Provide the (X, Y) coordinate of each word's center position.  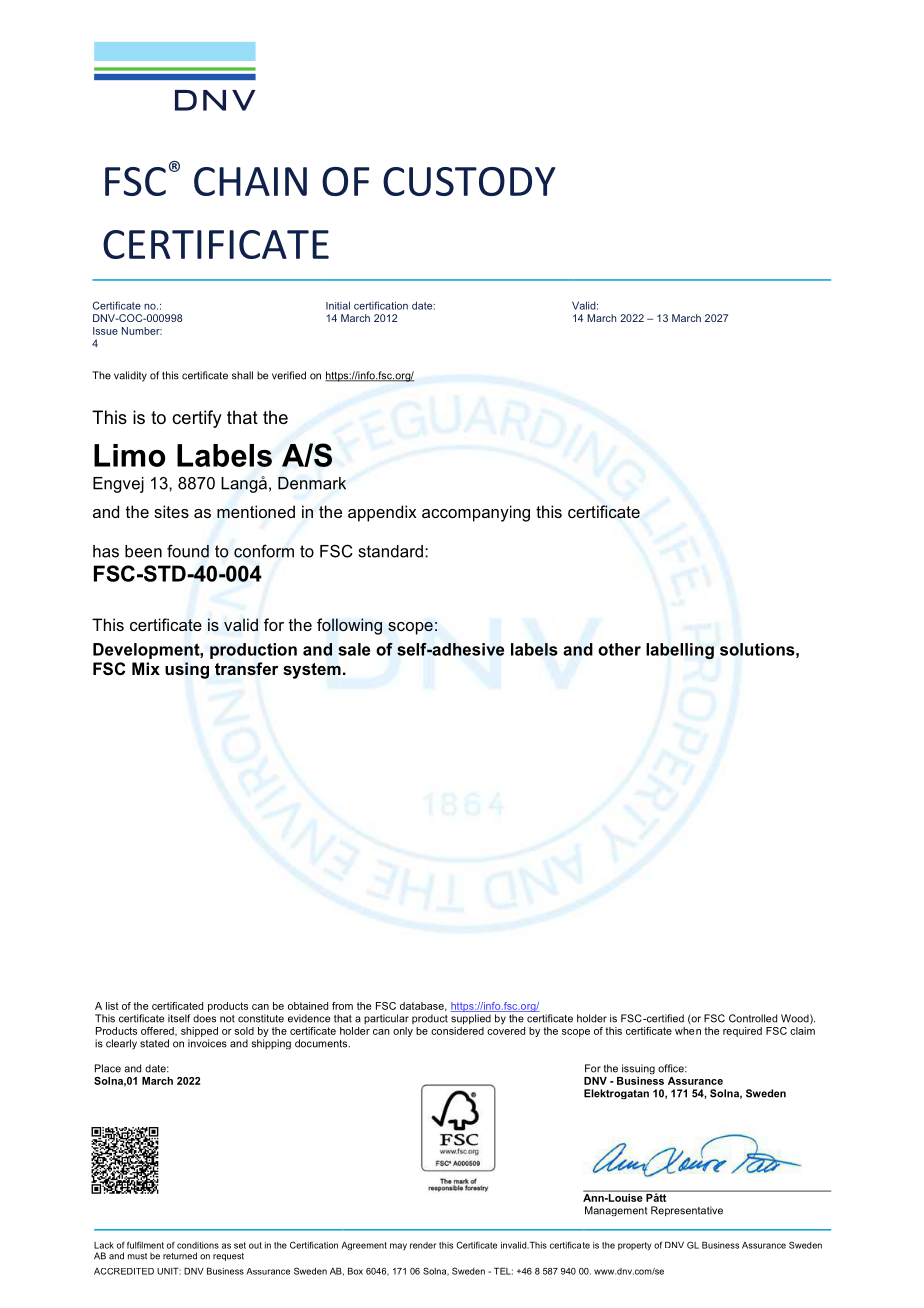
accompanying (476, 513)
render (423, 1245)
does (204, 1018)
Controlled (753, 1018)
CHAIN (250, 181)
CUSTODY (469, 181)
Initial (338, 305)
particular (386, 1019)
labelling (680, 651)
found (188, 551)
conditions (198, 1245)
